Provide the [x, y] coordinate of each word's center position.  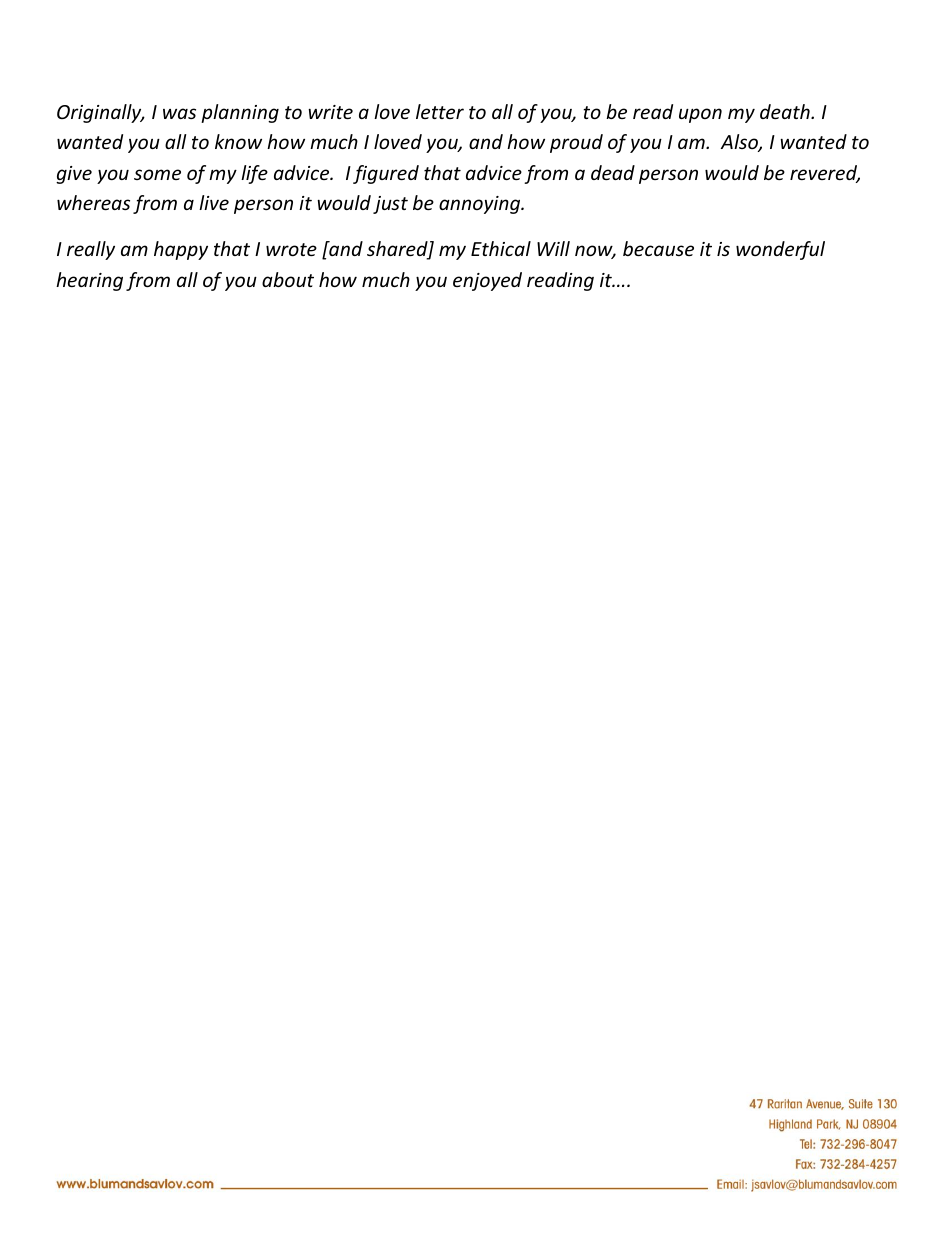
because [658, 248]
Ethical [501, 248]
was [179, 113]
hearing [89, 281]
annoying [481, 205]
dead [613, 172]
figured [386, 174]
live [214, 202]
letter [440, 111]
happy [181, 250]
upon [700, 115]
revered [825, 174]
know [238, 141]
